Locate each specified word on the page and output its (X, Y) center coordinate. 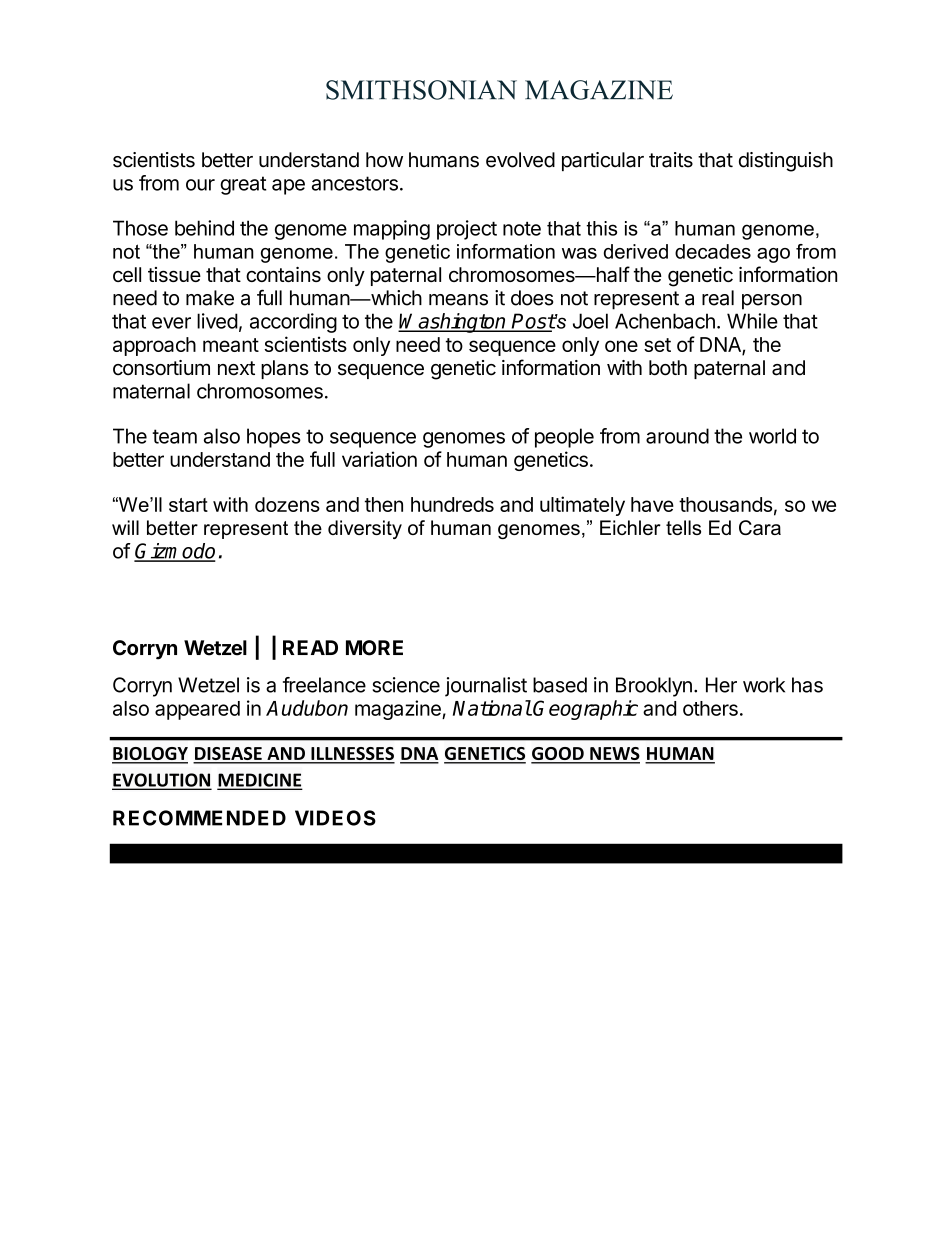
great (243, 185)
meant (231, 345)
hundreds (452, 504)
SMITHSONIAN (421, 90)
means (458, 300)
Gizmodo (174, 552)
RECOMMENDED (199, 818)
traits (671, 160)
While (752, 321)
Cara (760, 527)
